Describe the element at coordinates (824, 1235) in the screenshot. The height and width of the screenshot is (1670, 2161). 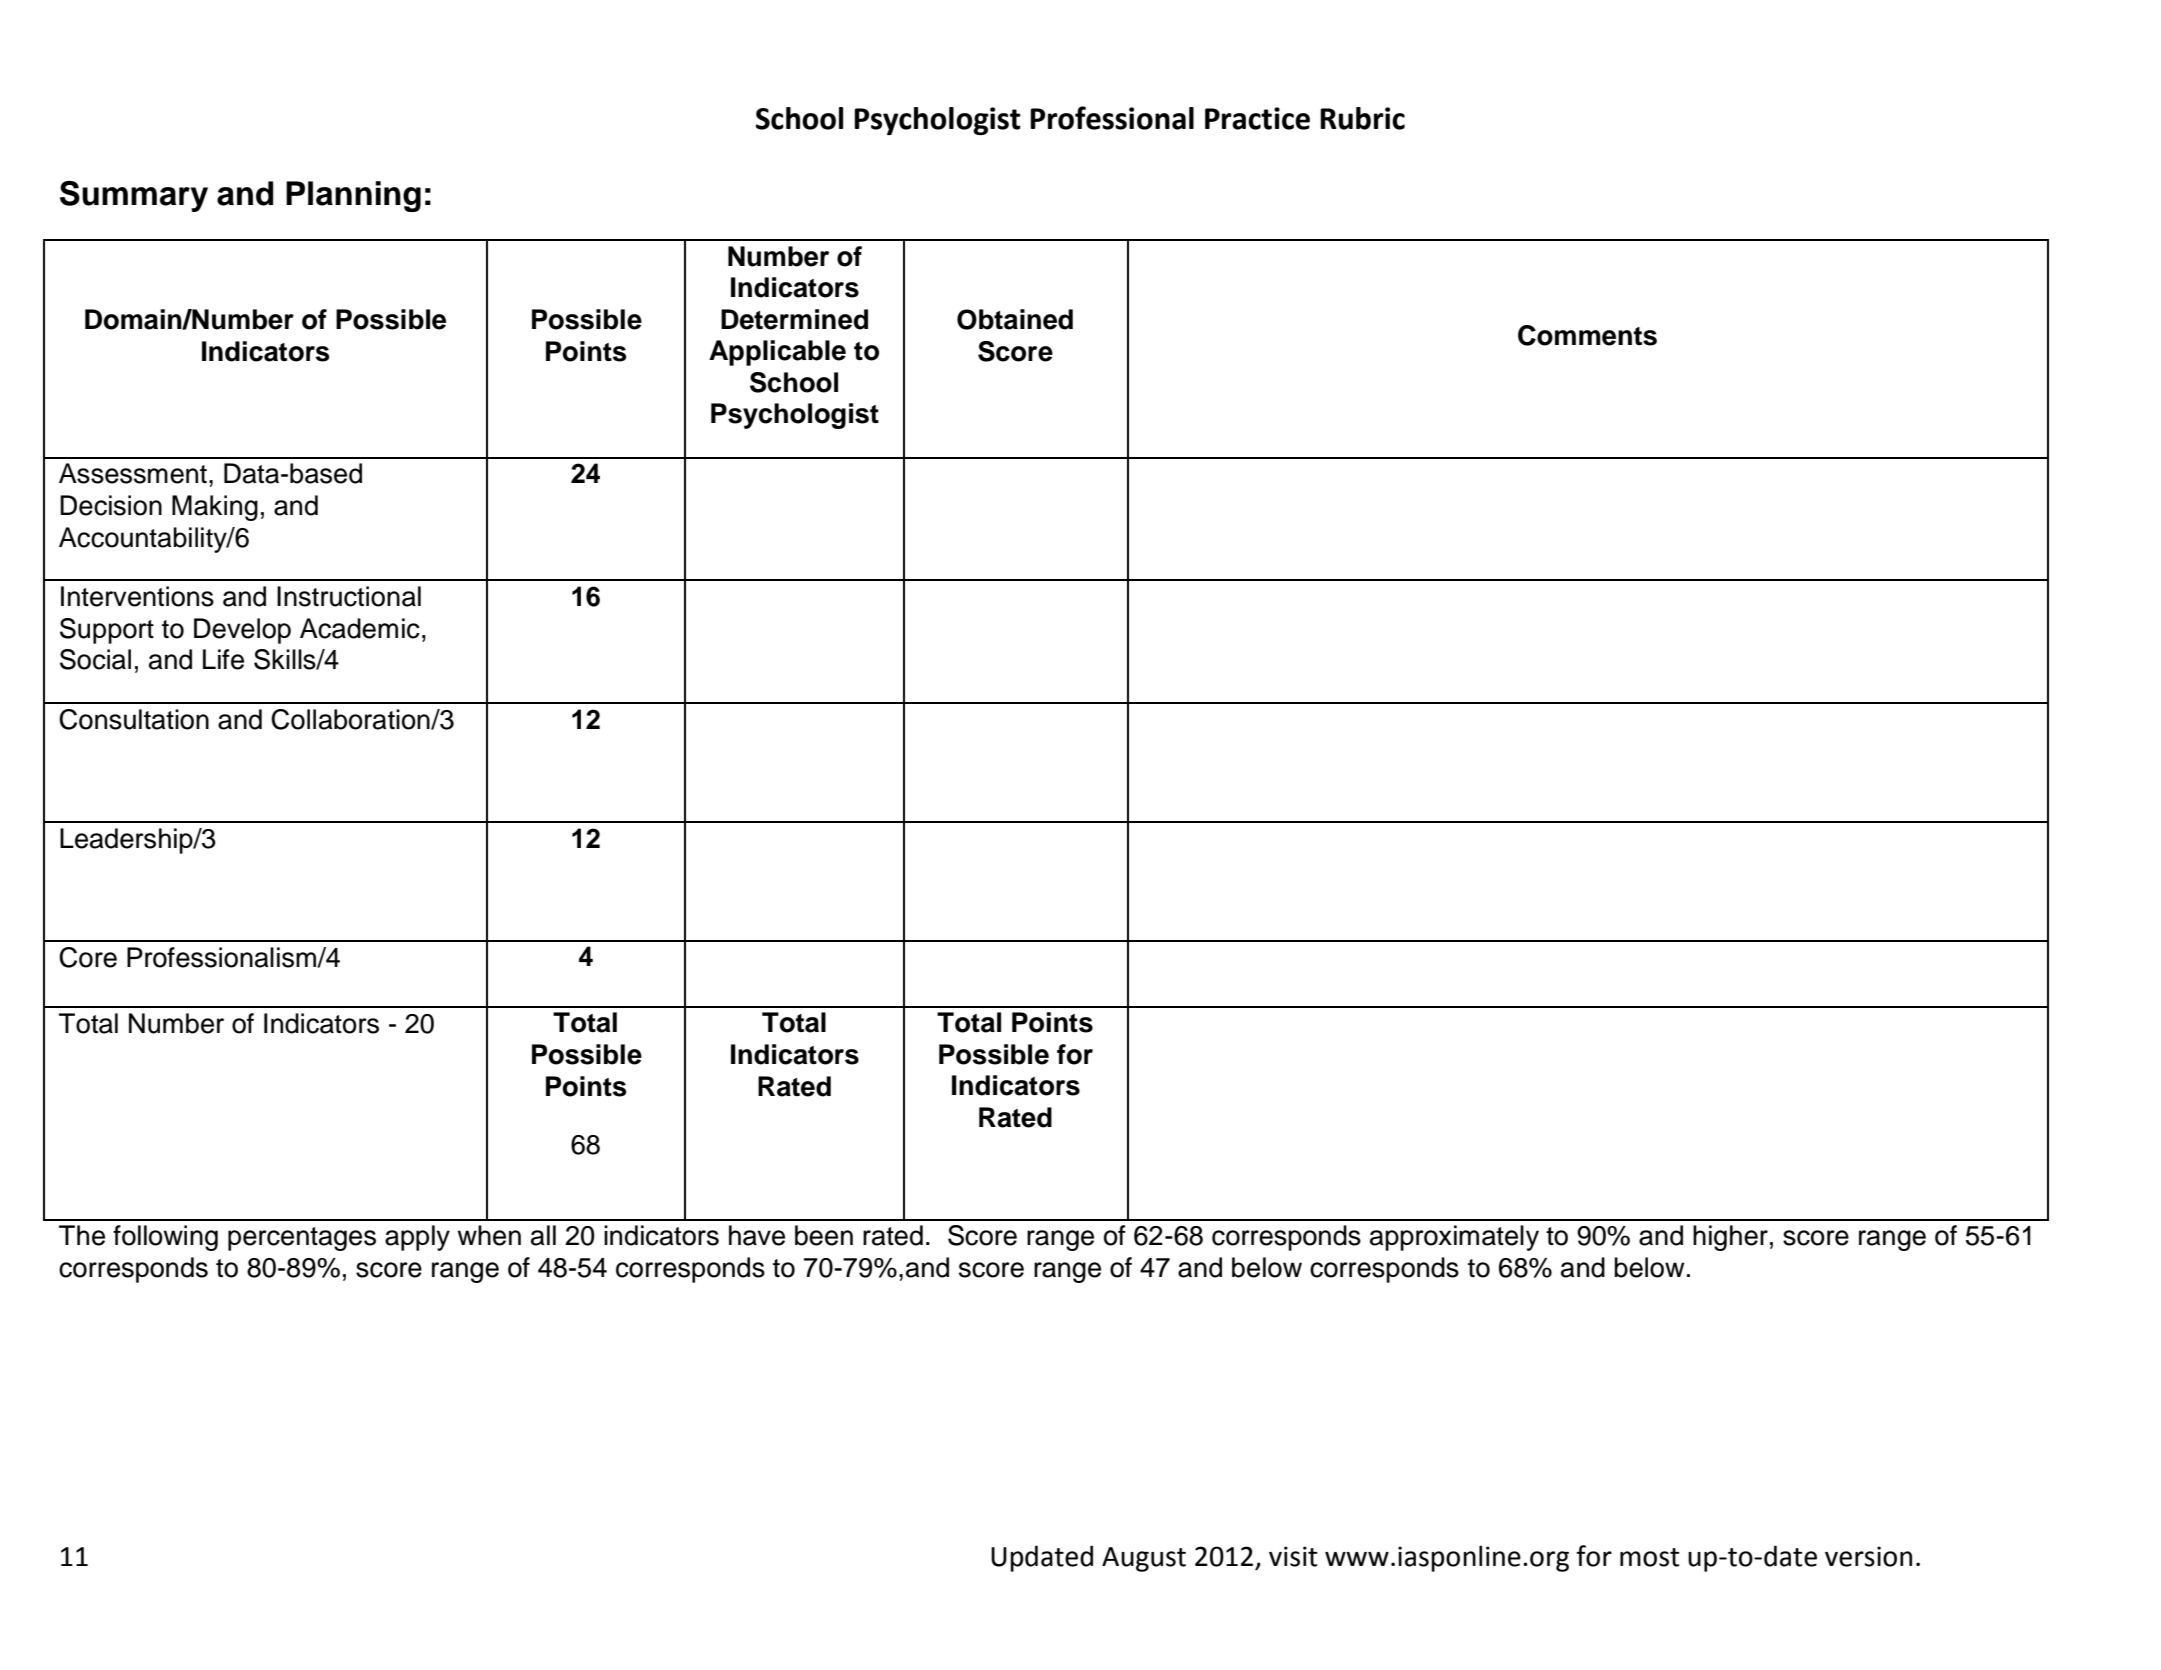
I see `been` at that location.
